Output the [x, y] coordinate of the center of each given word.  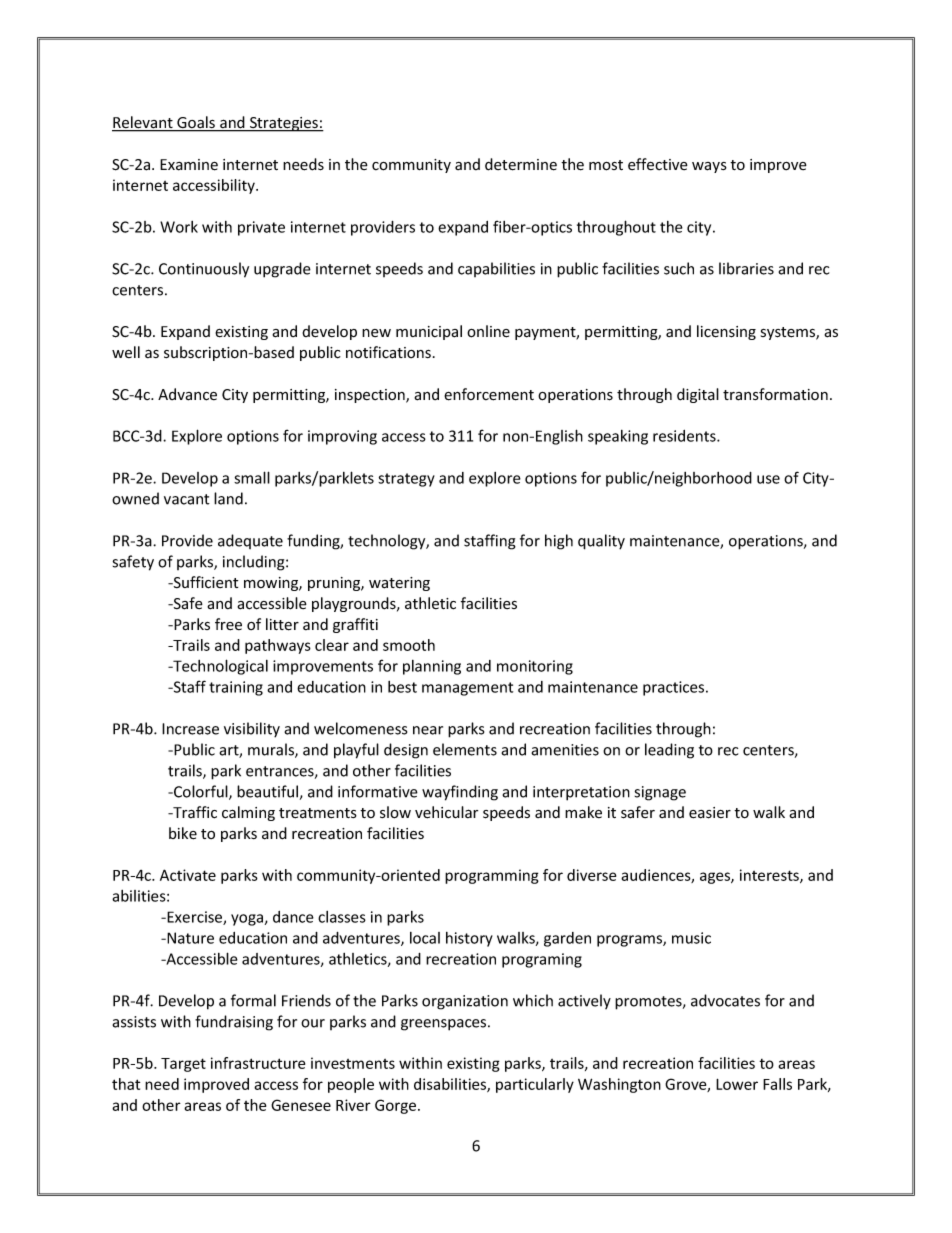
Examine [189, 165]
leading [669, 751]
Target [183, 1065]
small [252, 477]
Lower [737, 1084]
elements [465, 749]
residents [685, 436]
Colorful [201, 792]
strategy [406, 480]
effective [658, 164]
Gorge [397, 1106]
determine [521, 164]
